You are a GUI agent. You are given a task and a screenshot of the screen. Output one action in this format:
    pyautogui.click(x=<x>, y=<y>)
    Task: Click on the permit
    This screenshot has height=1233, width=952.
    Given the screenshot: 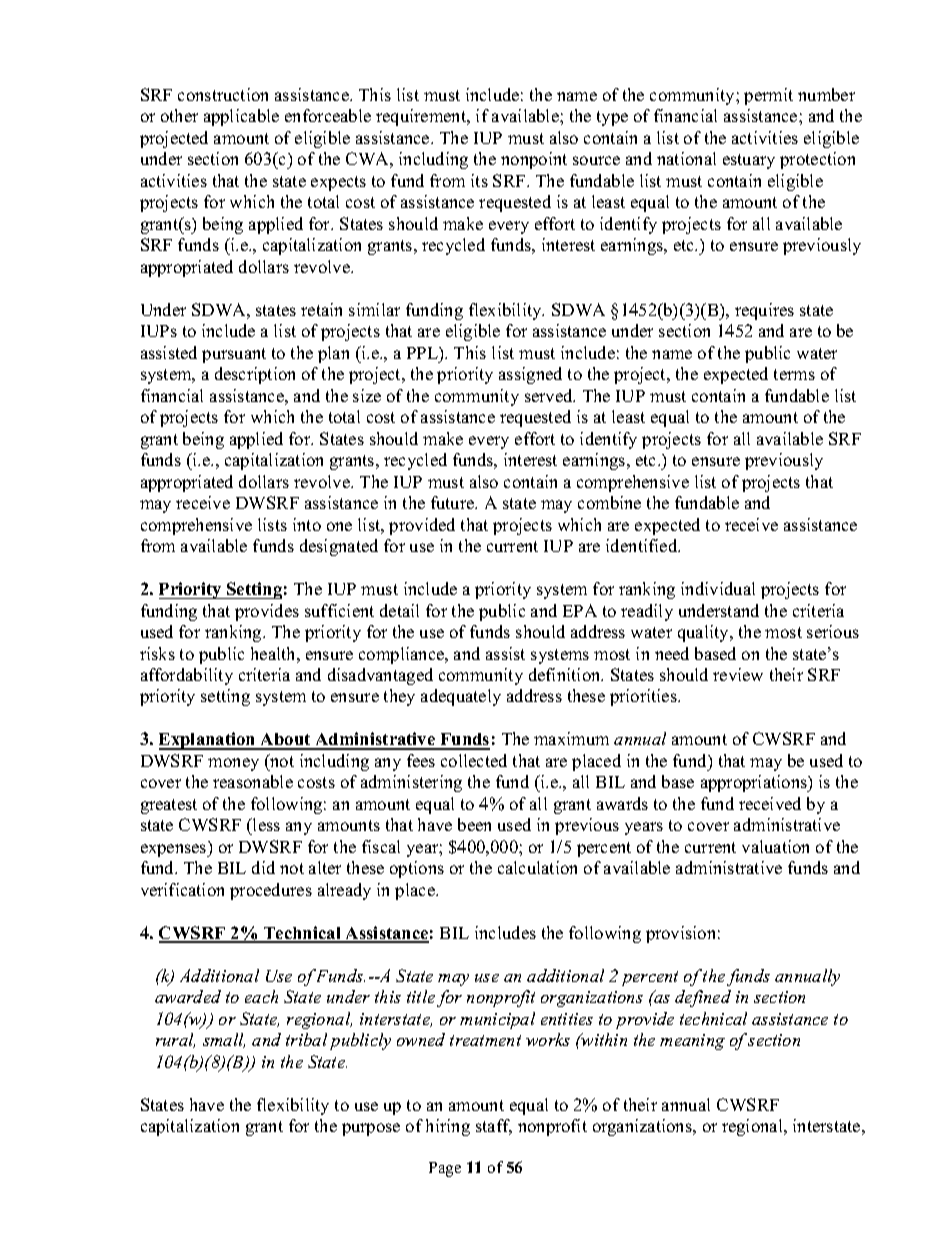 What is the action you would take?
    pyautogui.click(x=768, y=96)
